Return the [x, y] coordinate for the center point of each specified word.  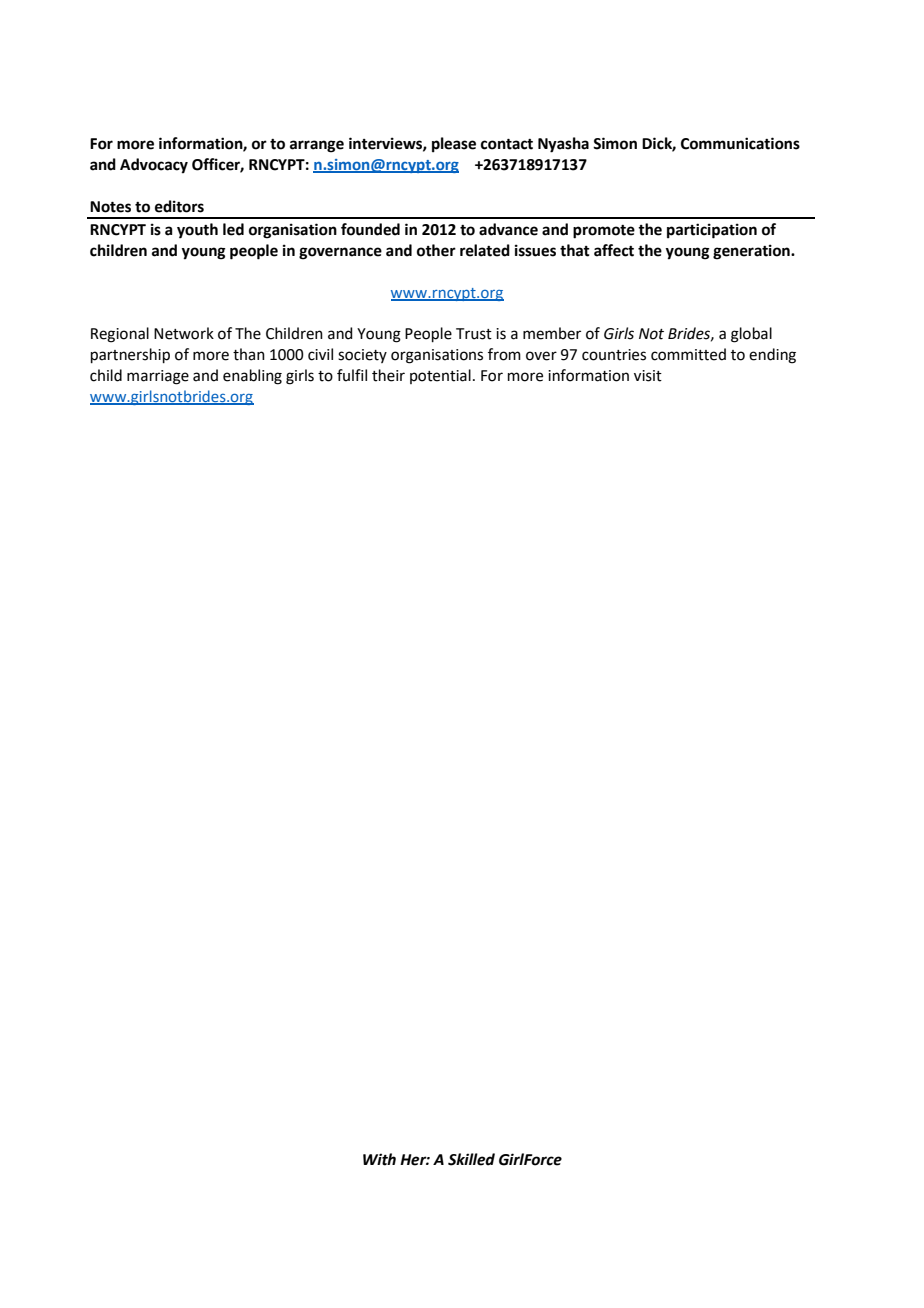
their [388, 375]
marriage [158, 377]
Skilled [471, 1159]
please [454, 145]
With [379, 1159]
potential [440, 376]
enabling [252, 377]
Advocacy [154, 166]
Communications [740, 143]
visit [648, 376]
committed [688, 354]
